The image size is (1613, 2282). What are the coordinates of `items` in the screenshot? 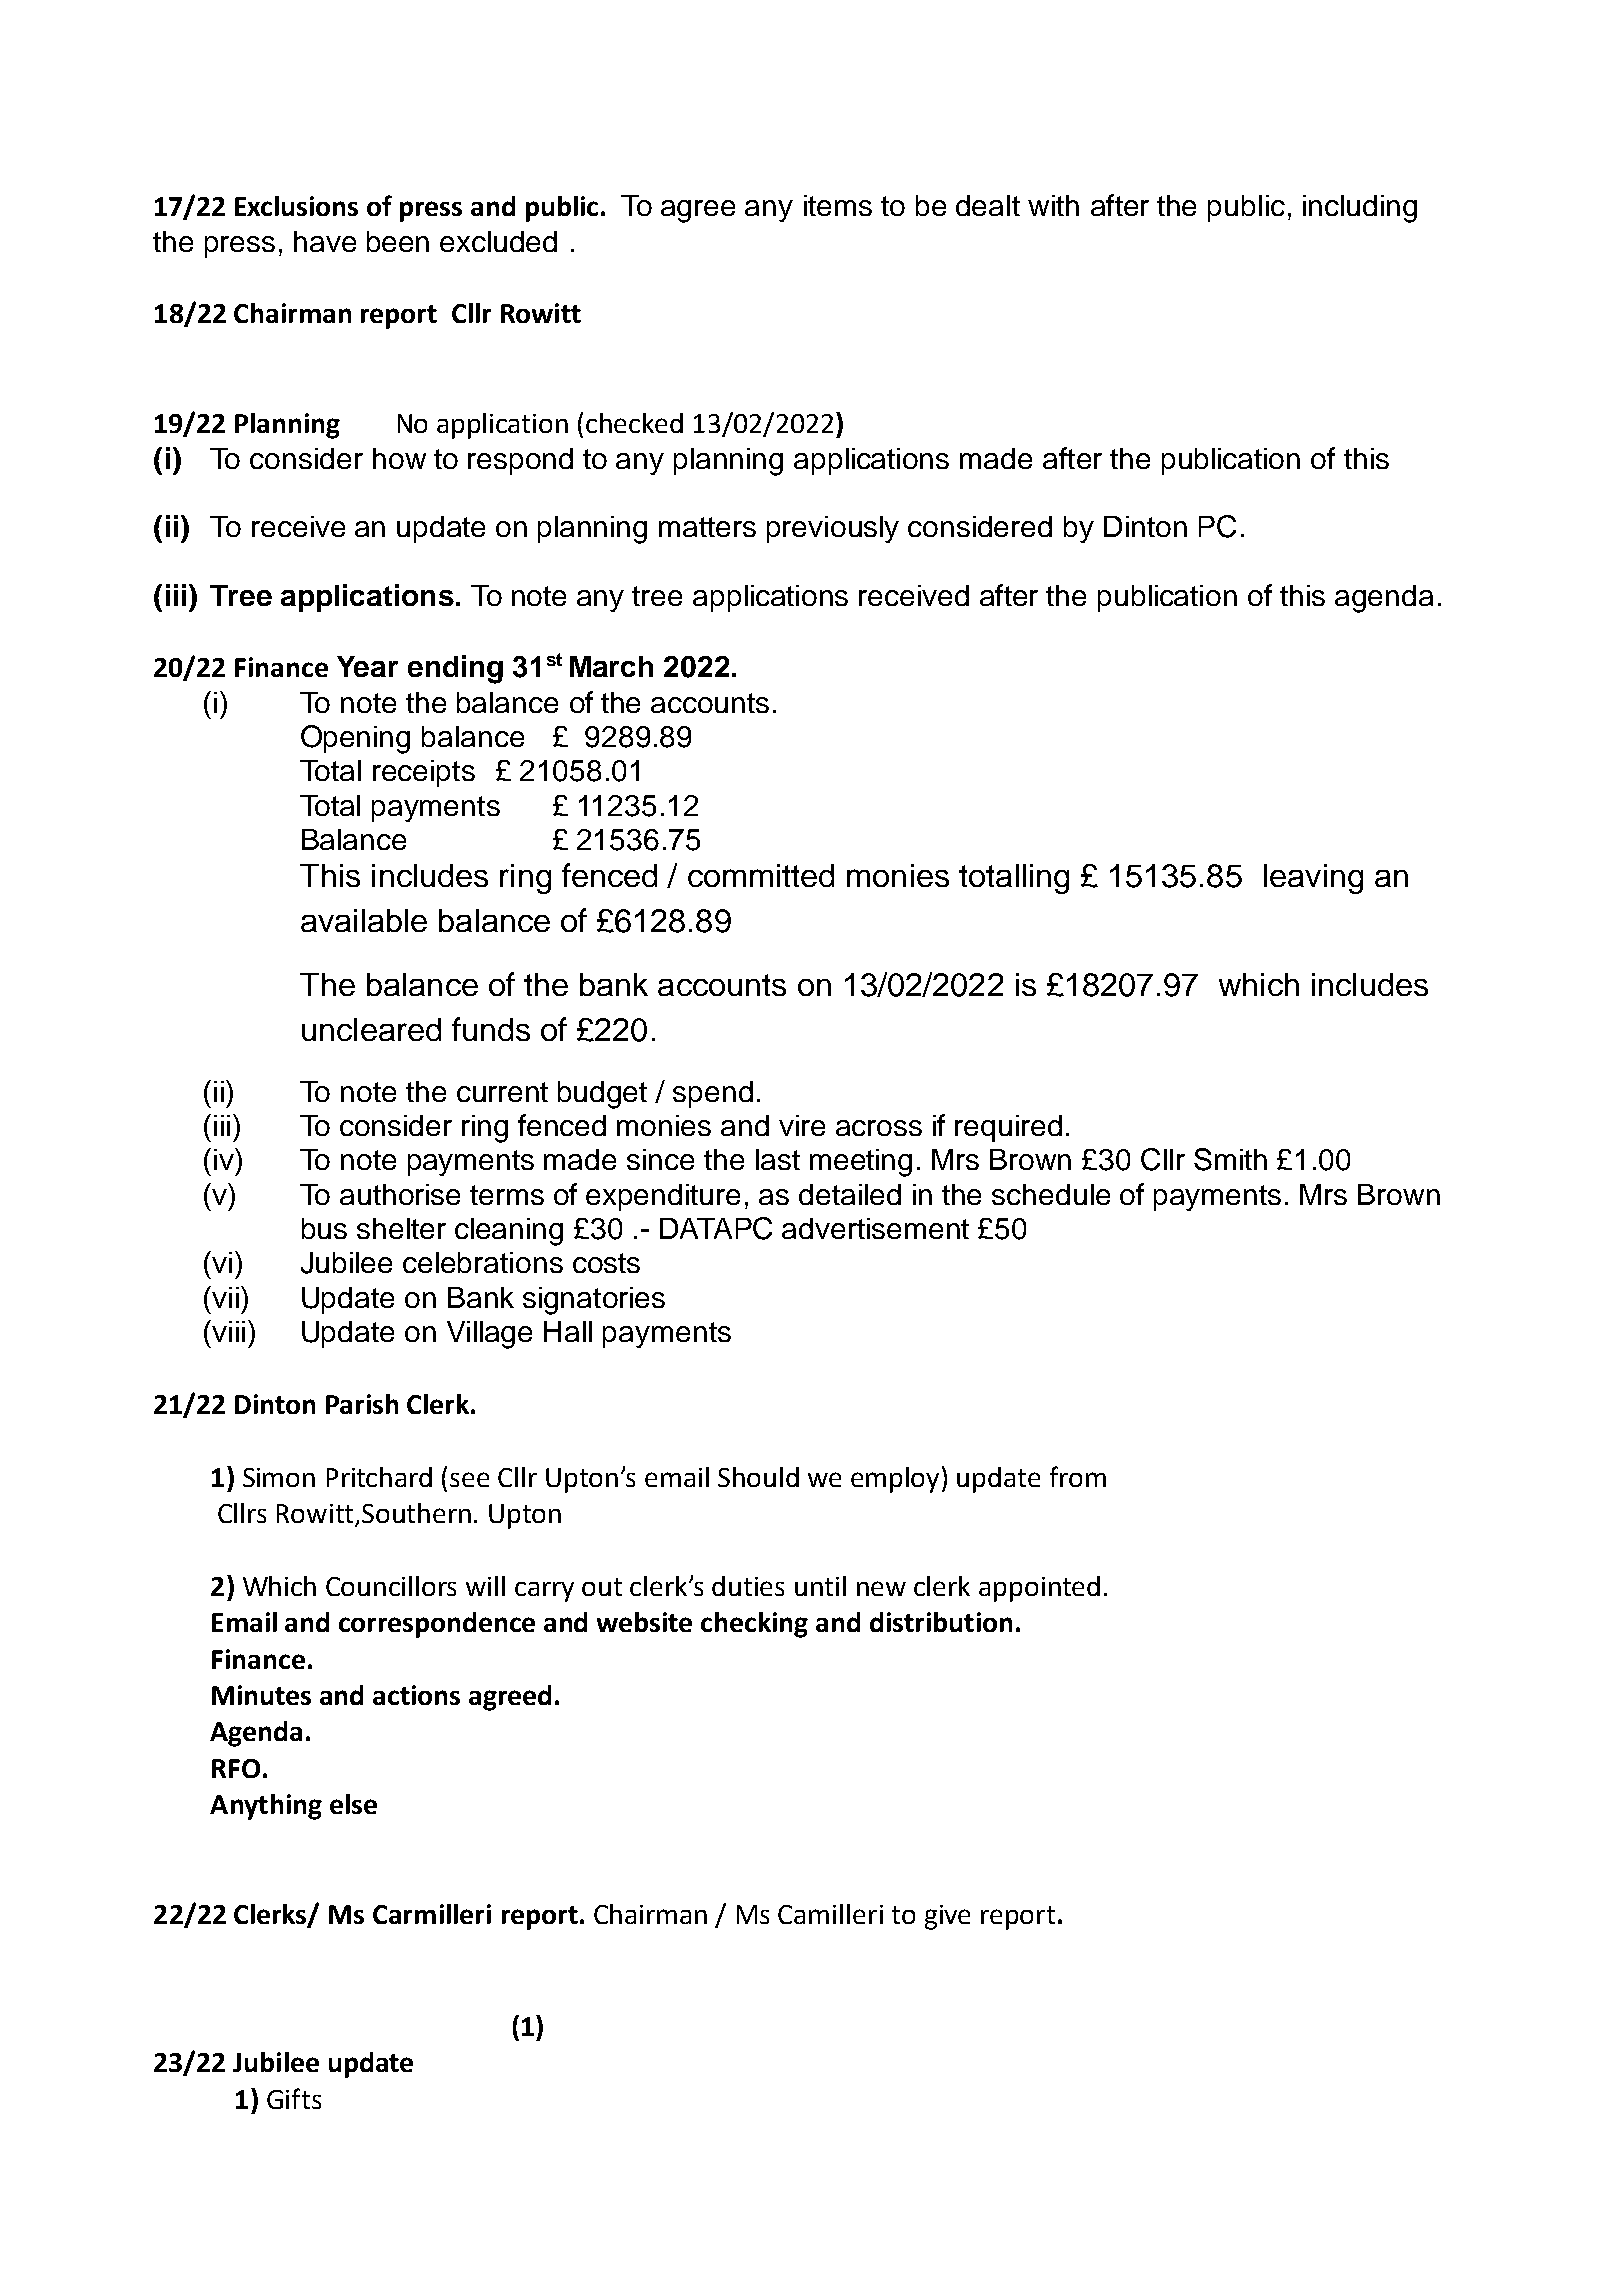 It's located at (838, 205).
